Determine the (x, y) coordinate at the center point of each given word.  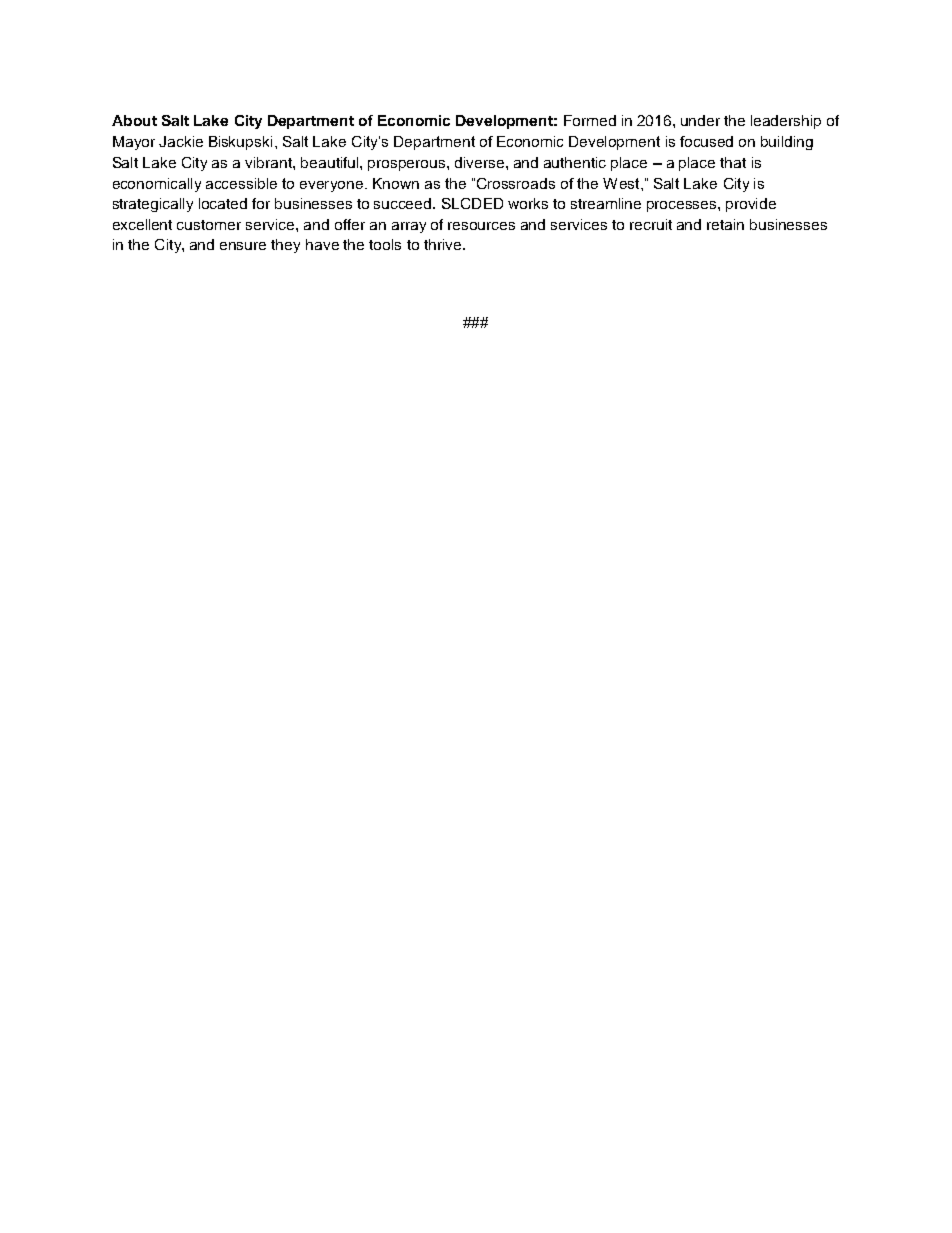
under (700, 120)
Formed (590, 120)
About (134, 120)
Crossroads (516, 183)
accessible (241, 183)
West (622, 183)
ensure (243, 246)
